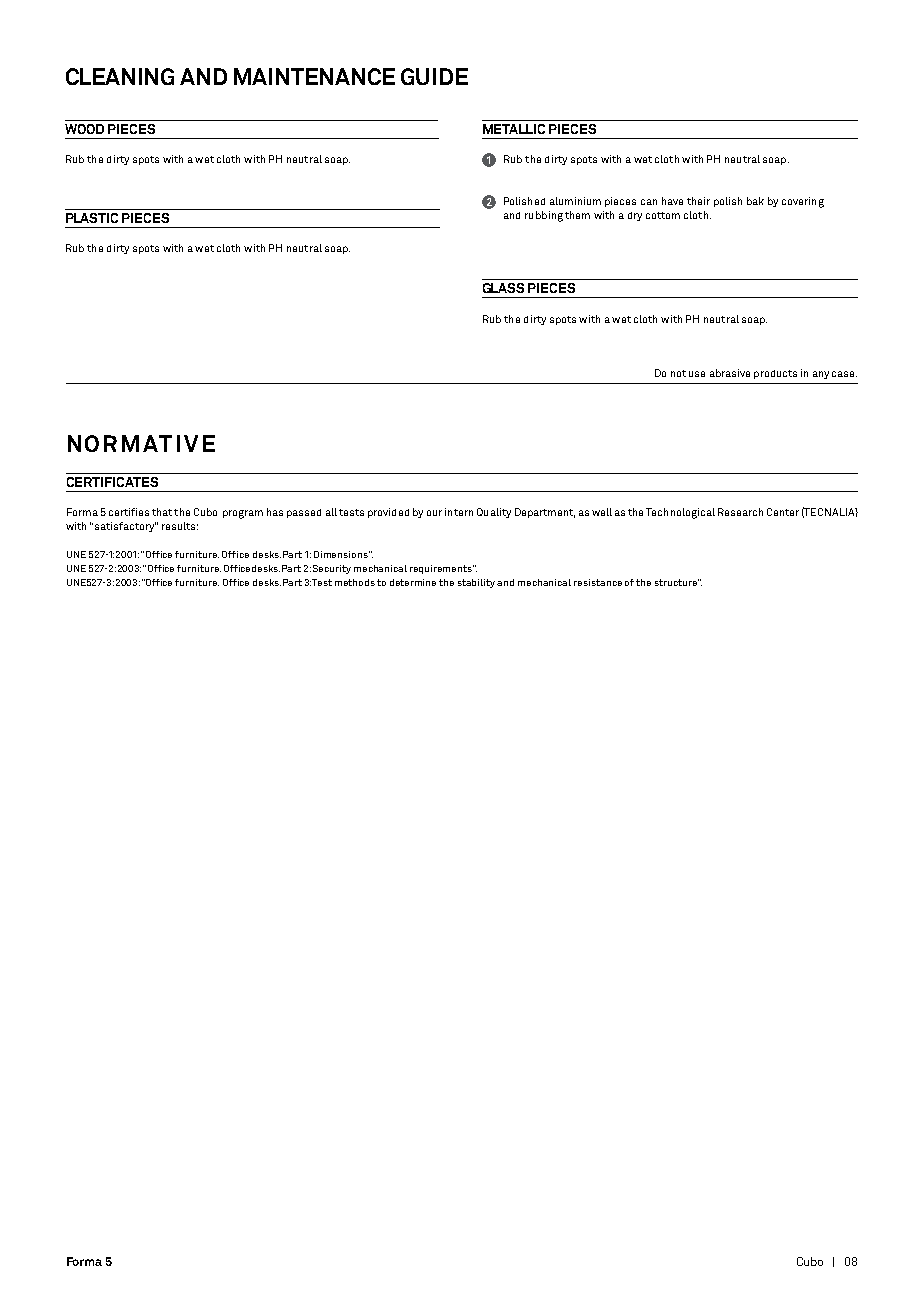 Image resolution: width=924 pixels, height=1308 pixels. I want to click on CLEANING, so click(120, 76).
